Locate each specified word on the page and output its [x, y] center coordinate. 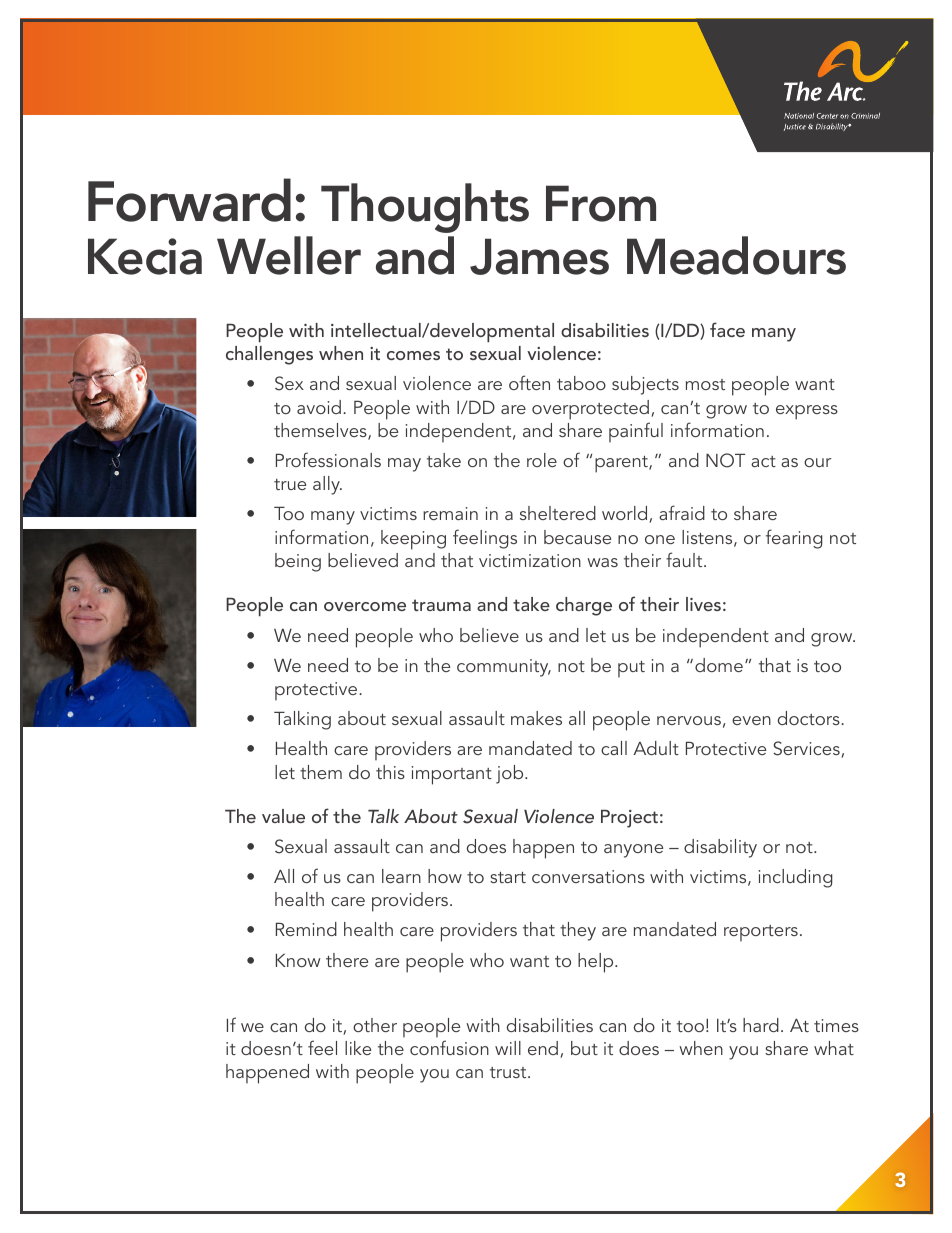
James [539, 256]
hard [761, 1025]
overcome [365, 606]
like [358, 1048]
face [727, 329]
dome [719, 665]
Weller [289, 255]
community [504, 668]
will [508, 1048]
